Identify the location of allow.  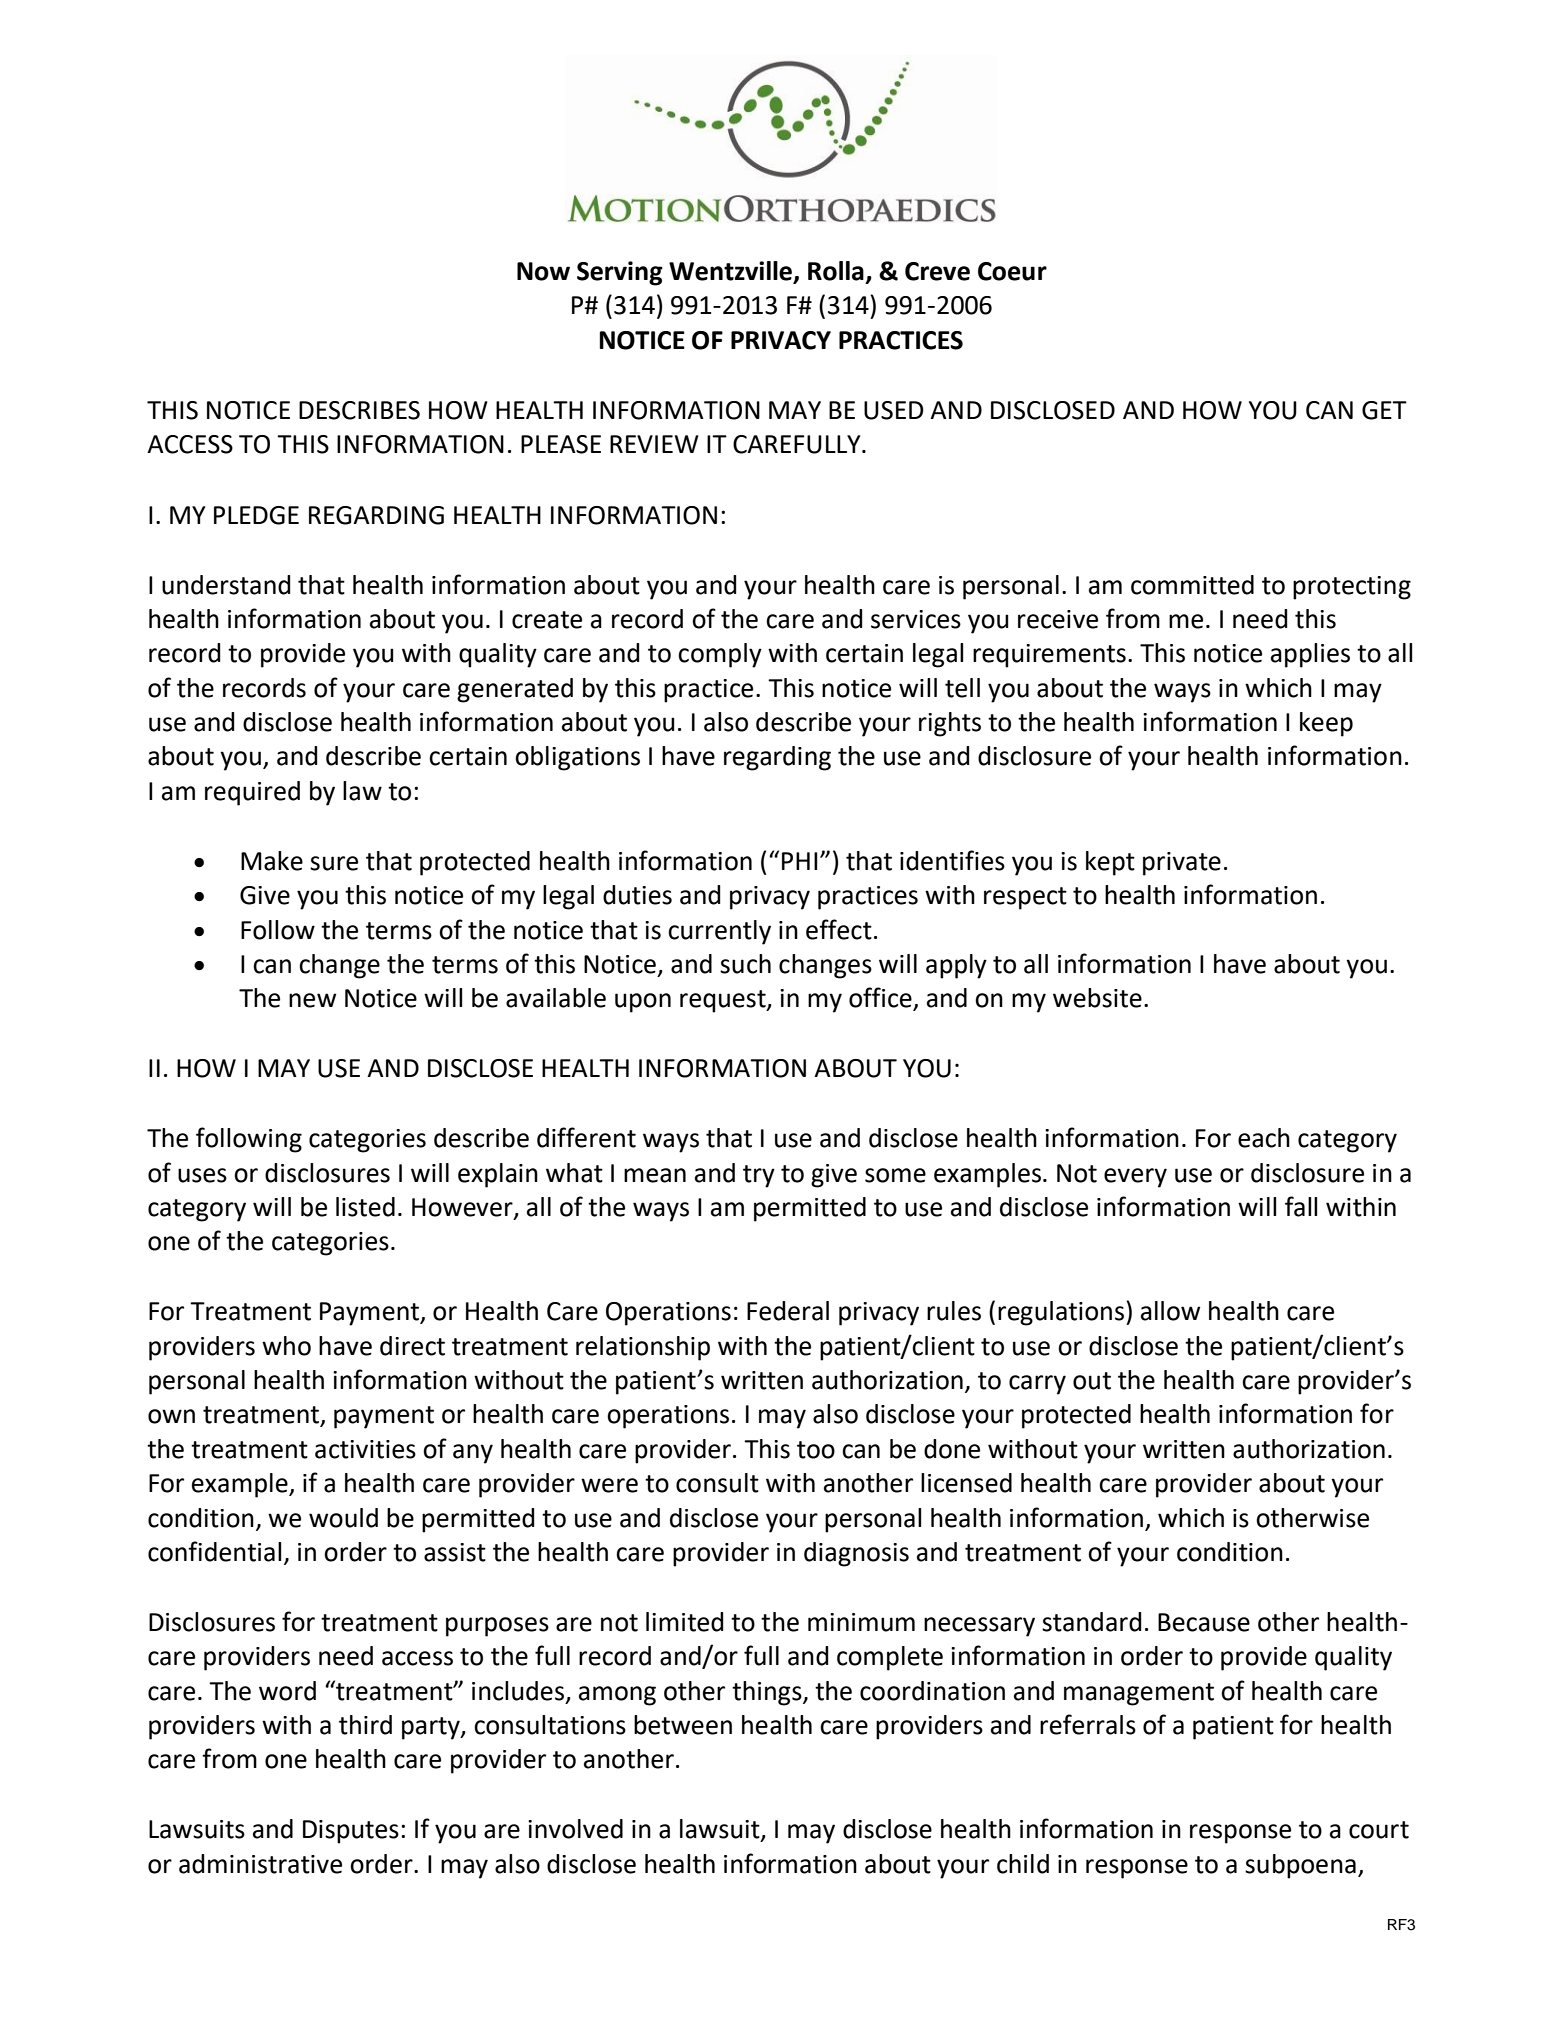
(1170, 1311).
